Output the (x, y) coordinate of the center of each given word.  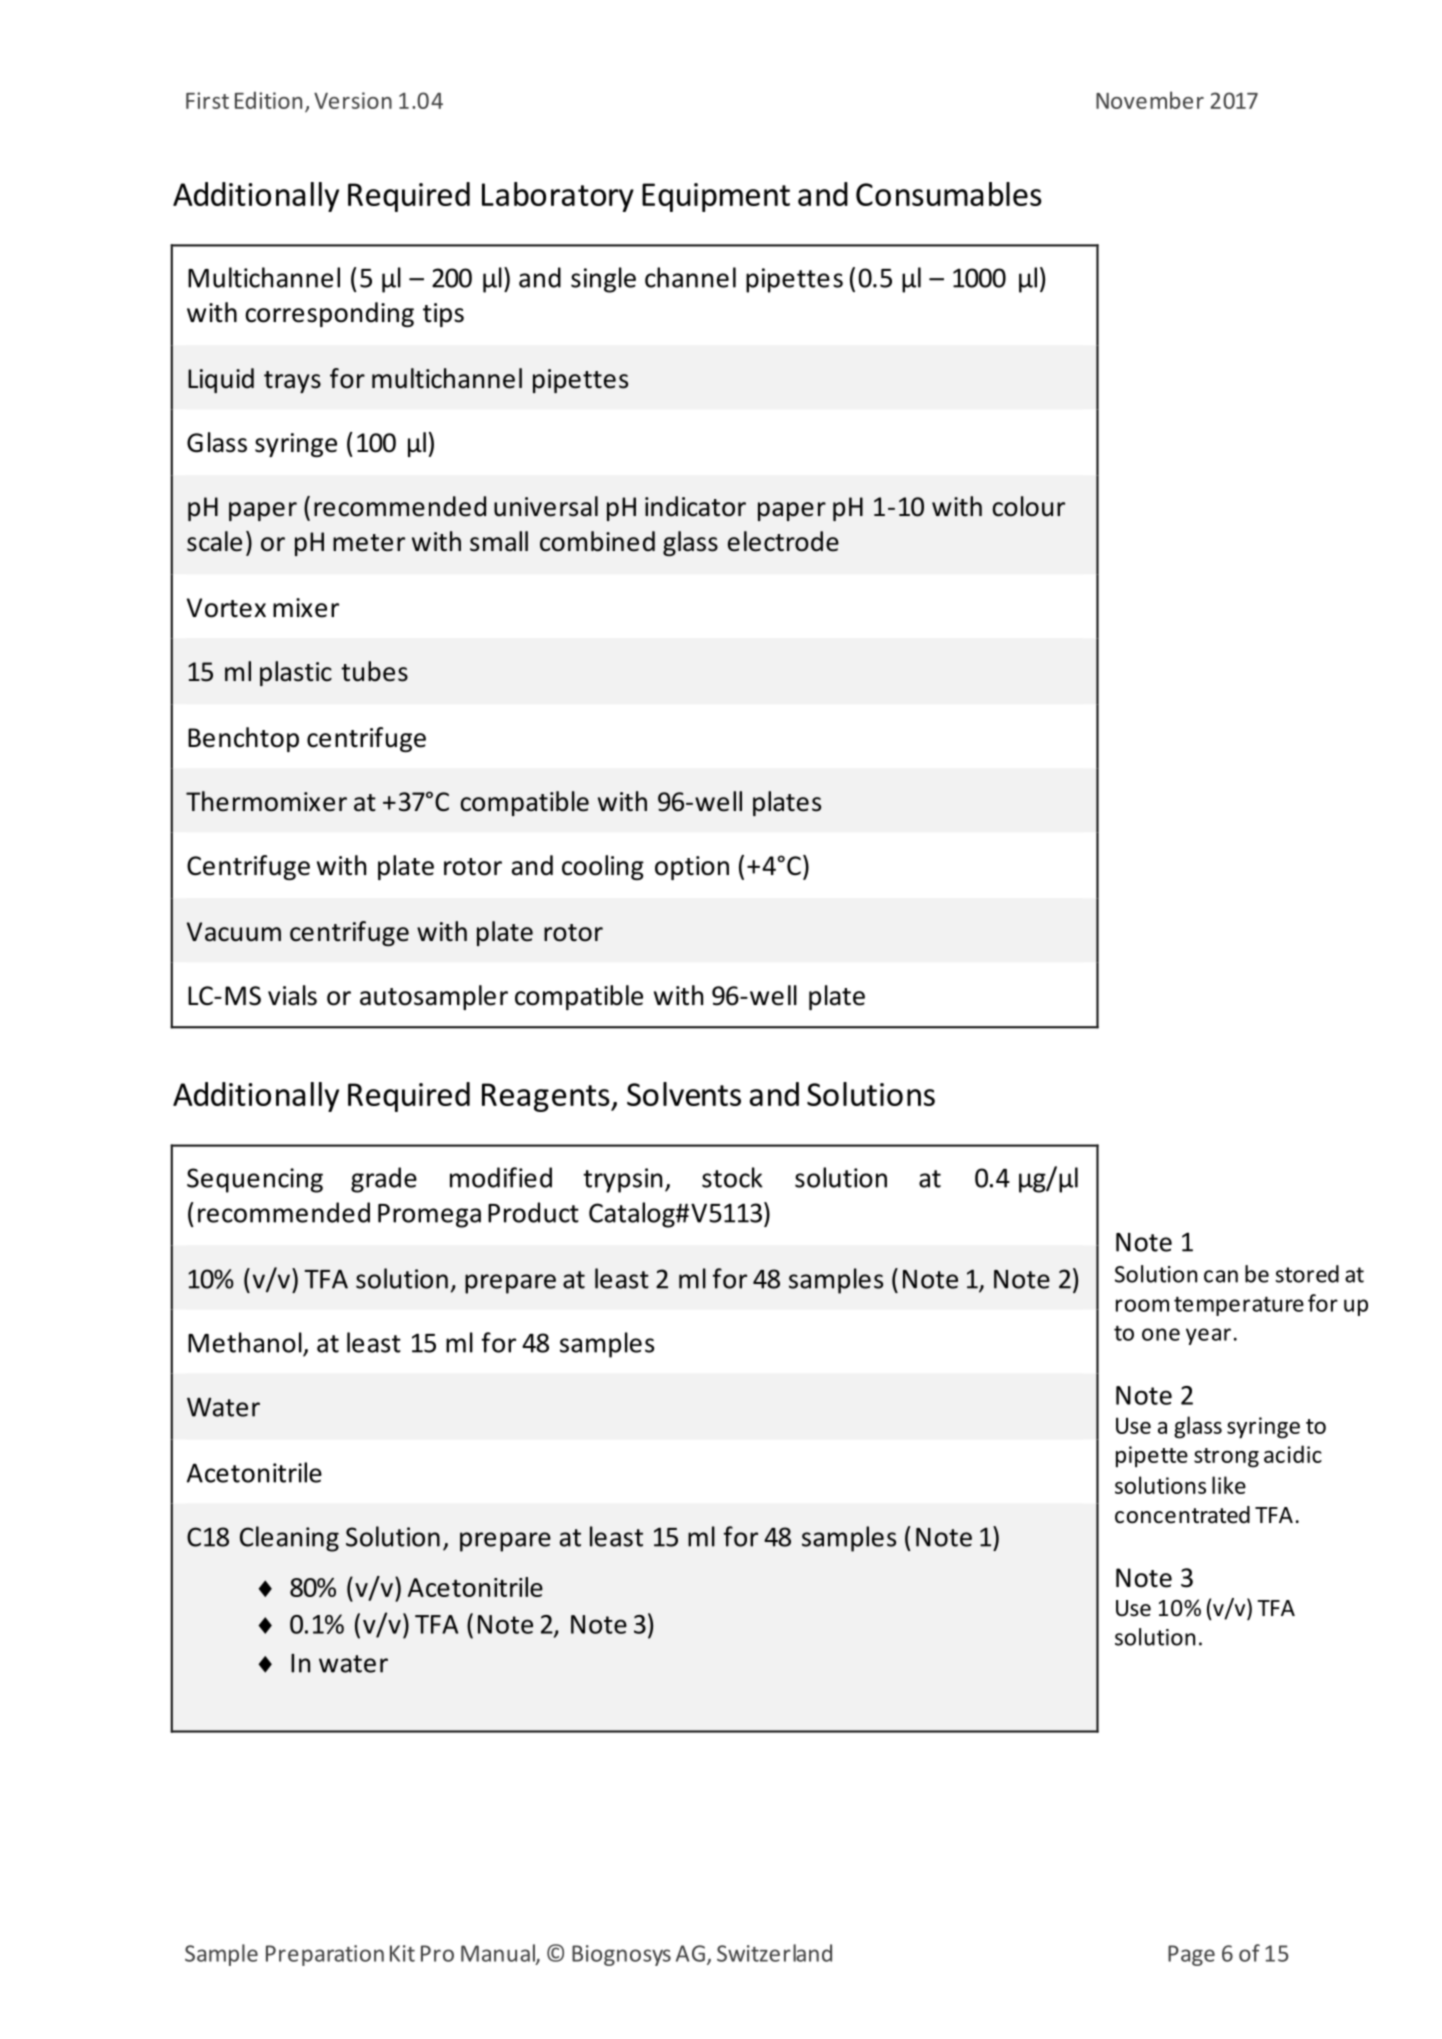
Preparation (325, 1955)
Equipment (716, 197)
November (1150, 100)
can (1221, 1276)
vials (292, 995)
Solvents (684, 1094)
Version (353, 100)
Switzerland (774, 1953)
